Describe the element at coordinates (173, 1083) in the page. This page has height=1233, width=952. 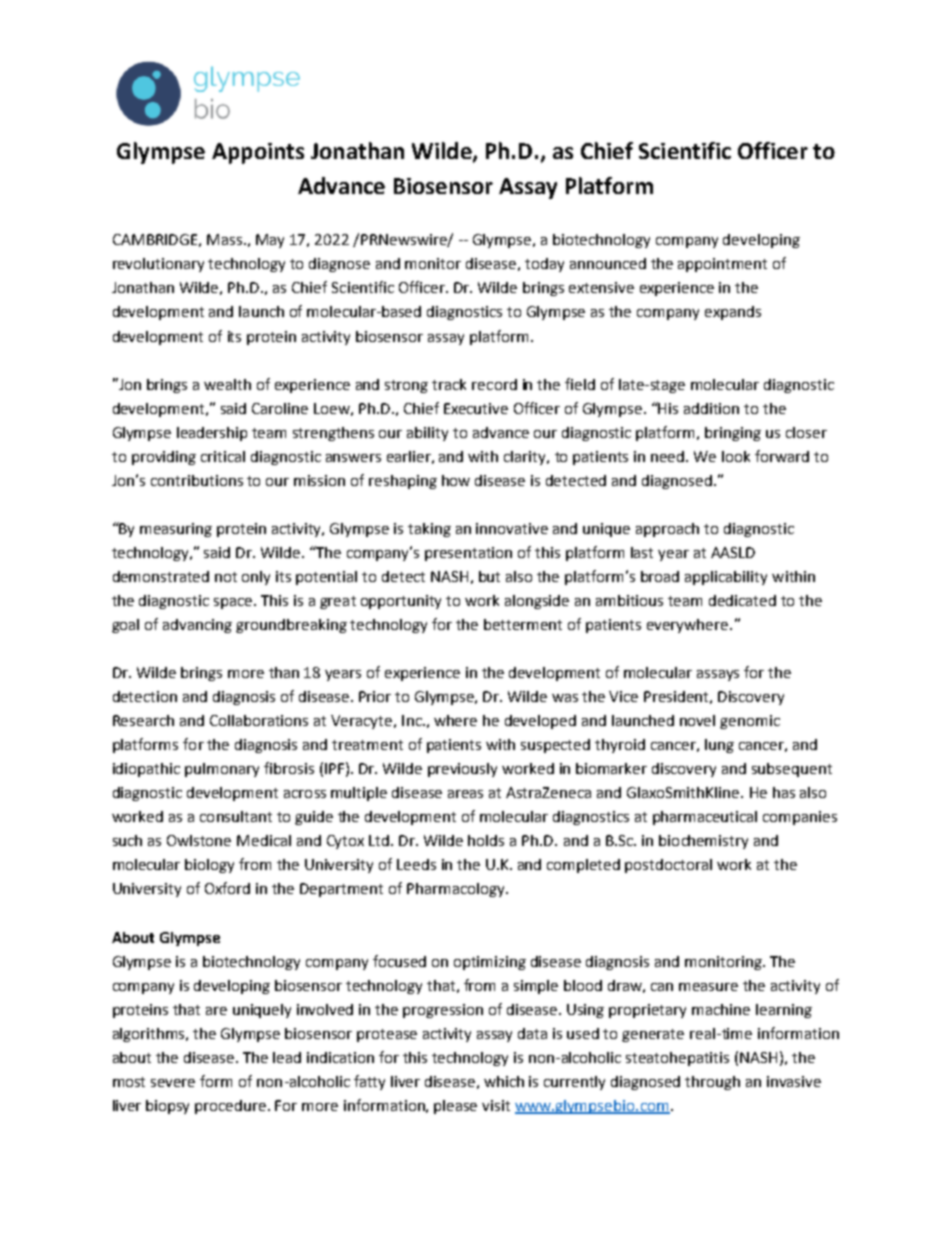
I see `severe` at that location.
